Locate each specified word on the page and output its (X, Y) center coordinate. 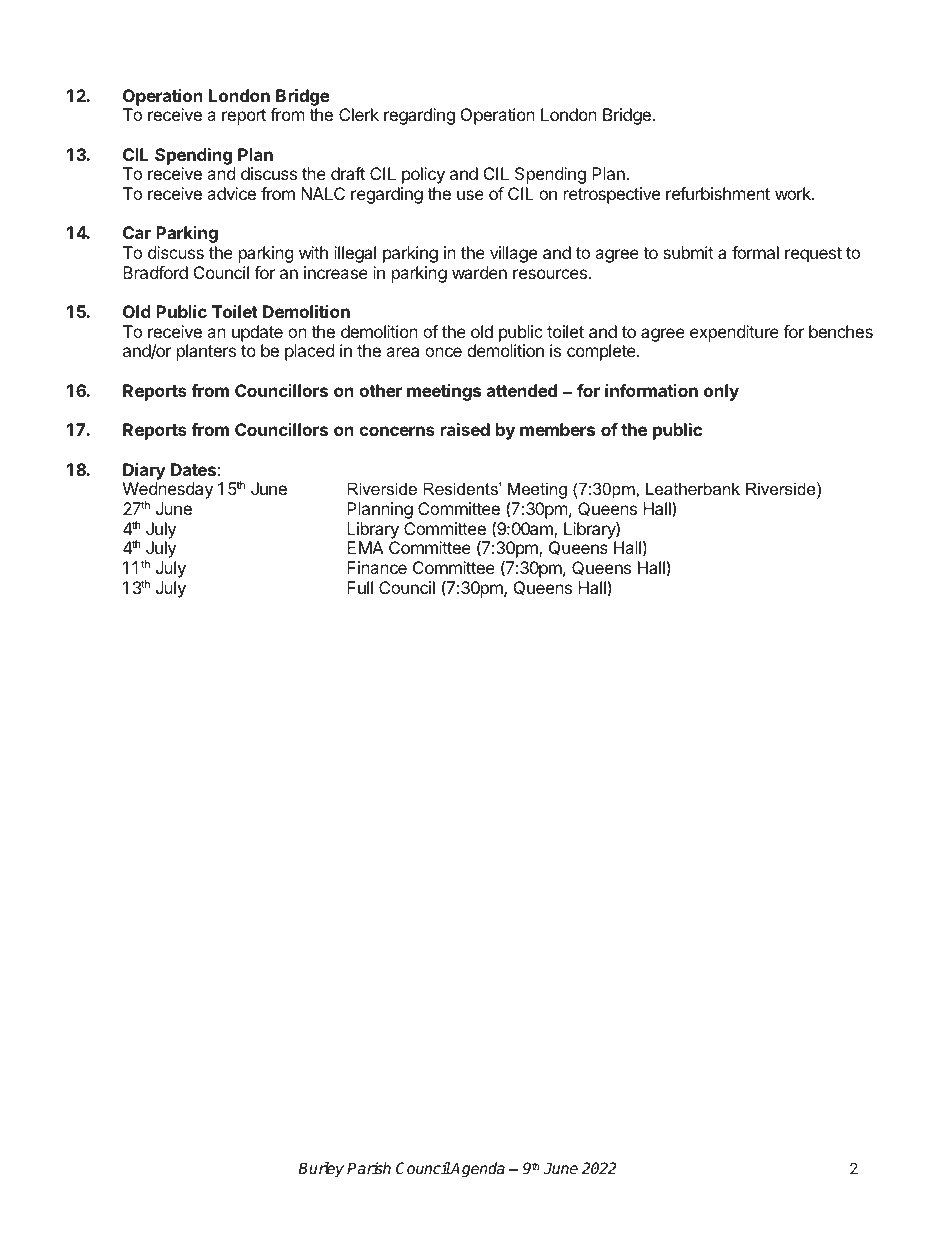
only (721, 392)
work (794, 193)
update (257, 333)
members (557, 429)
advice (231, 193)
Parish (369, 1168)
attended (522, 390)
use (470, 195)
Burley (321, 1170)
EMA (365, 547)
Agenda (477, 1170)
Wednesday (168, 492)
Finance (377, 567)
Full (360, 587)
